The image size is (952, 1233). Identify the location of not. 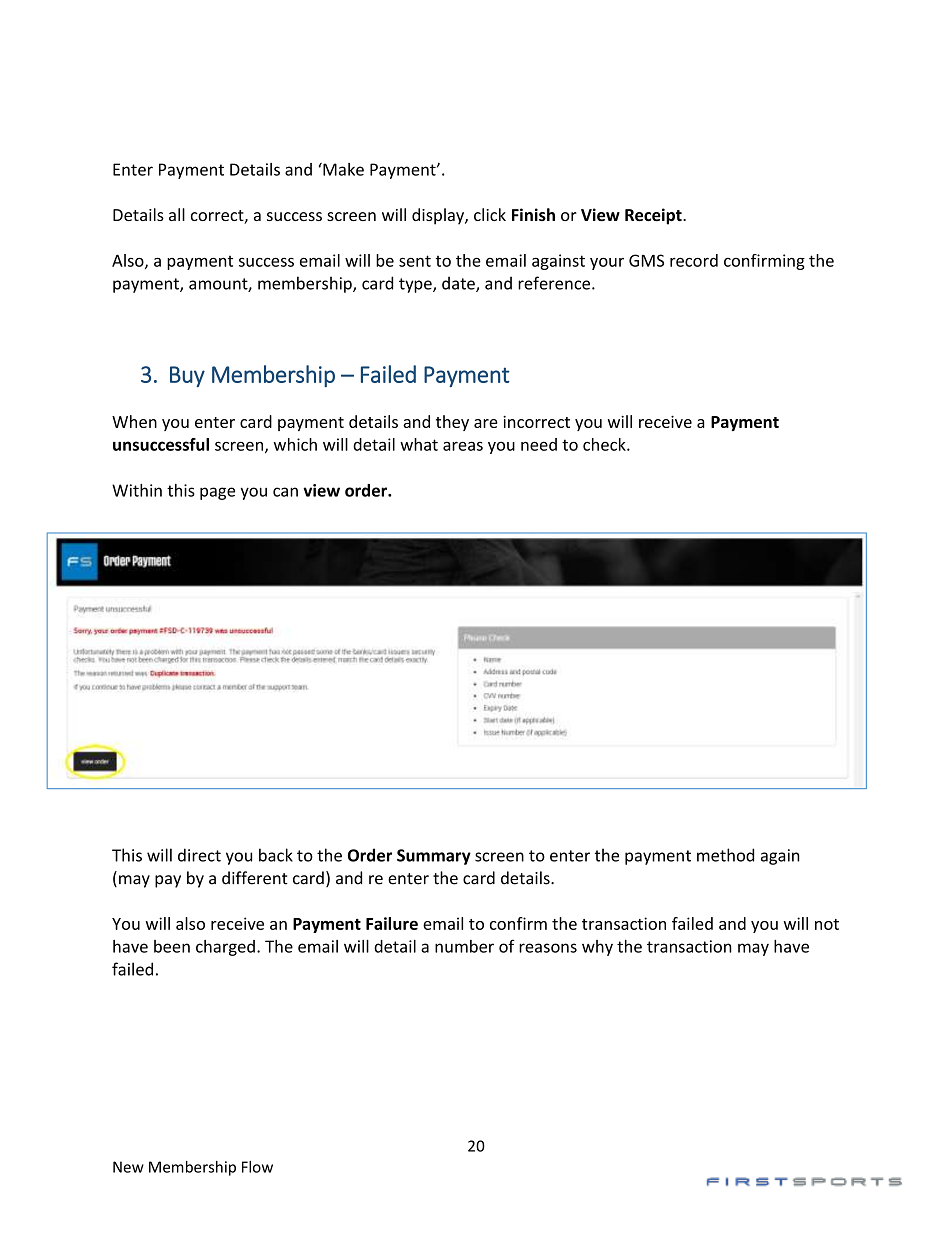
(827, 924).
